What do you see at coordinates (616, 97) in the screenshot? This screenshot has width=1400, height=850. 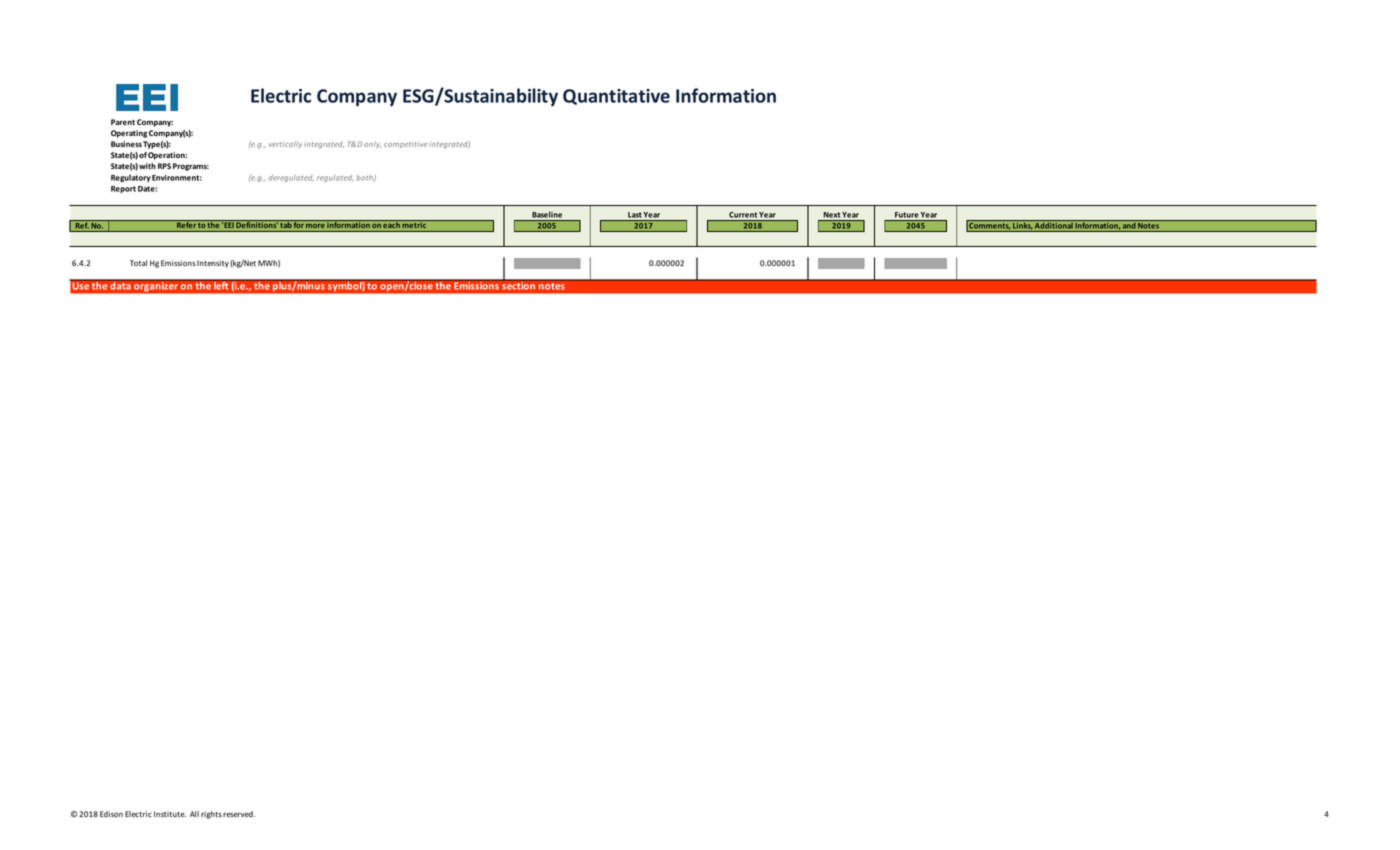 I see `Quantitative` at bounding box center [616, 97].
